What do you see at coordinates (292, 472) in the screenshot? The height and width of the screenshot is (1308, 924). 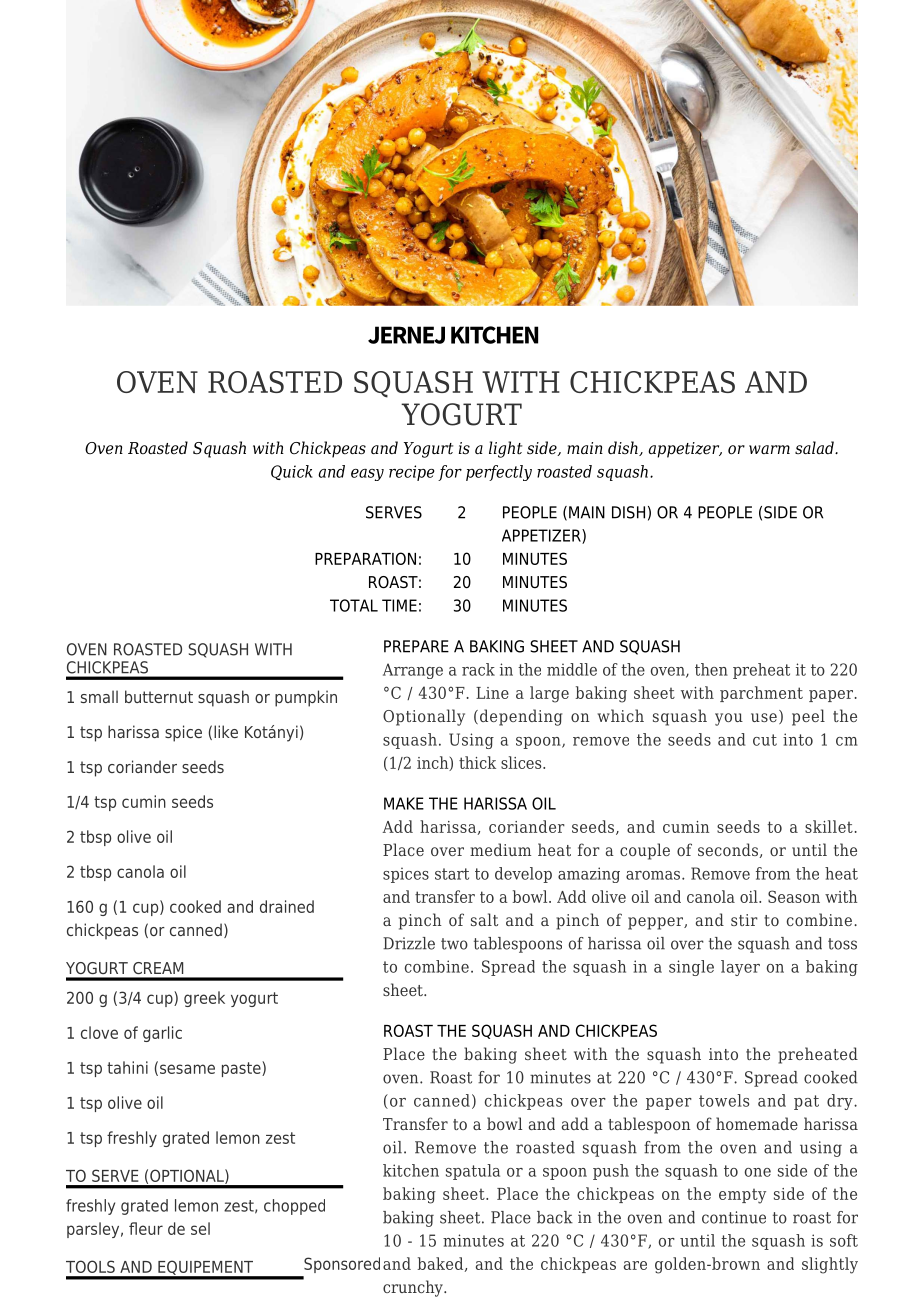 I see `Quick` at bounding box center [292, 472].
